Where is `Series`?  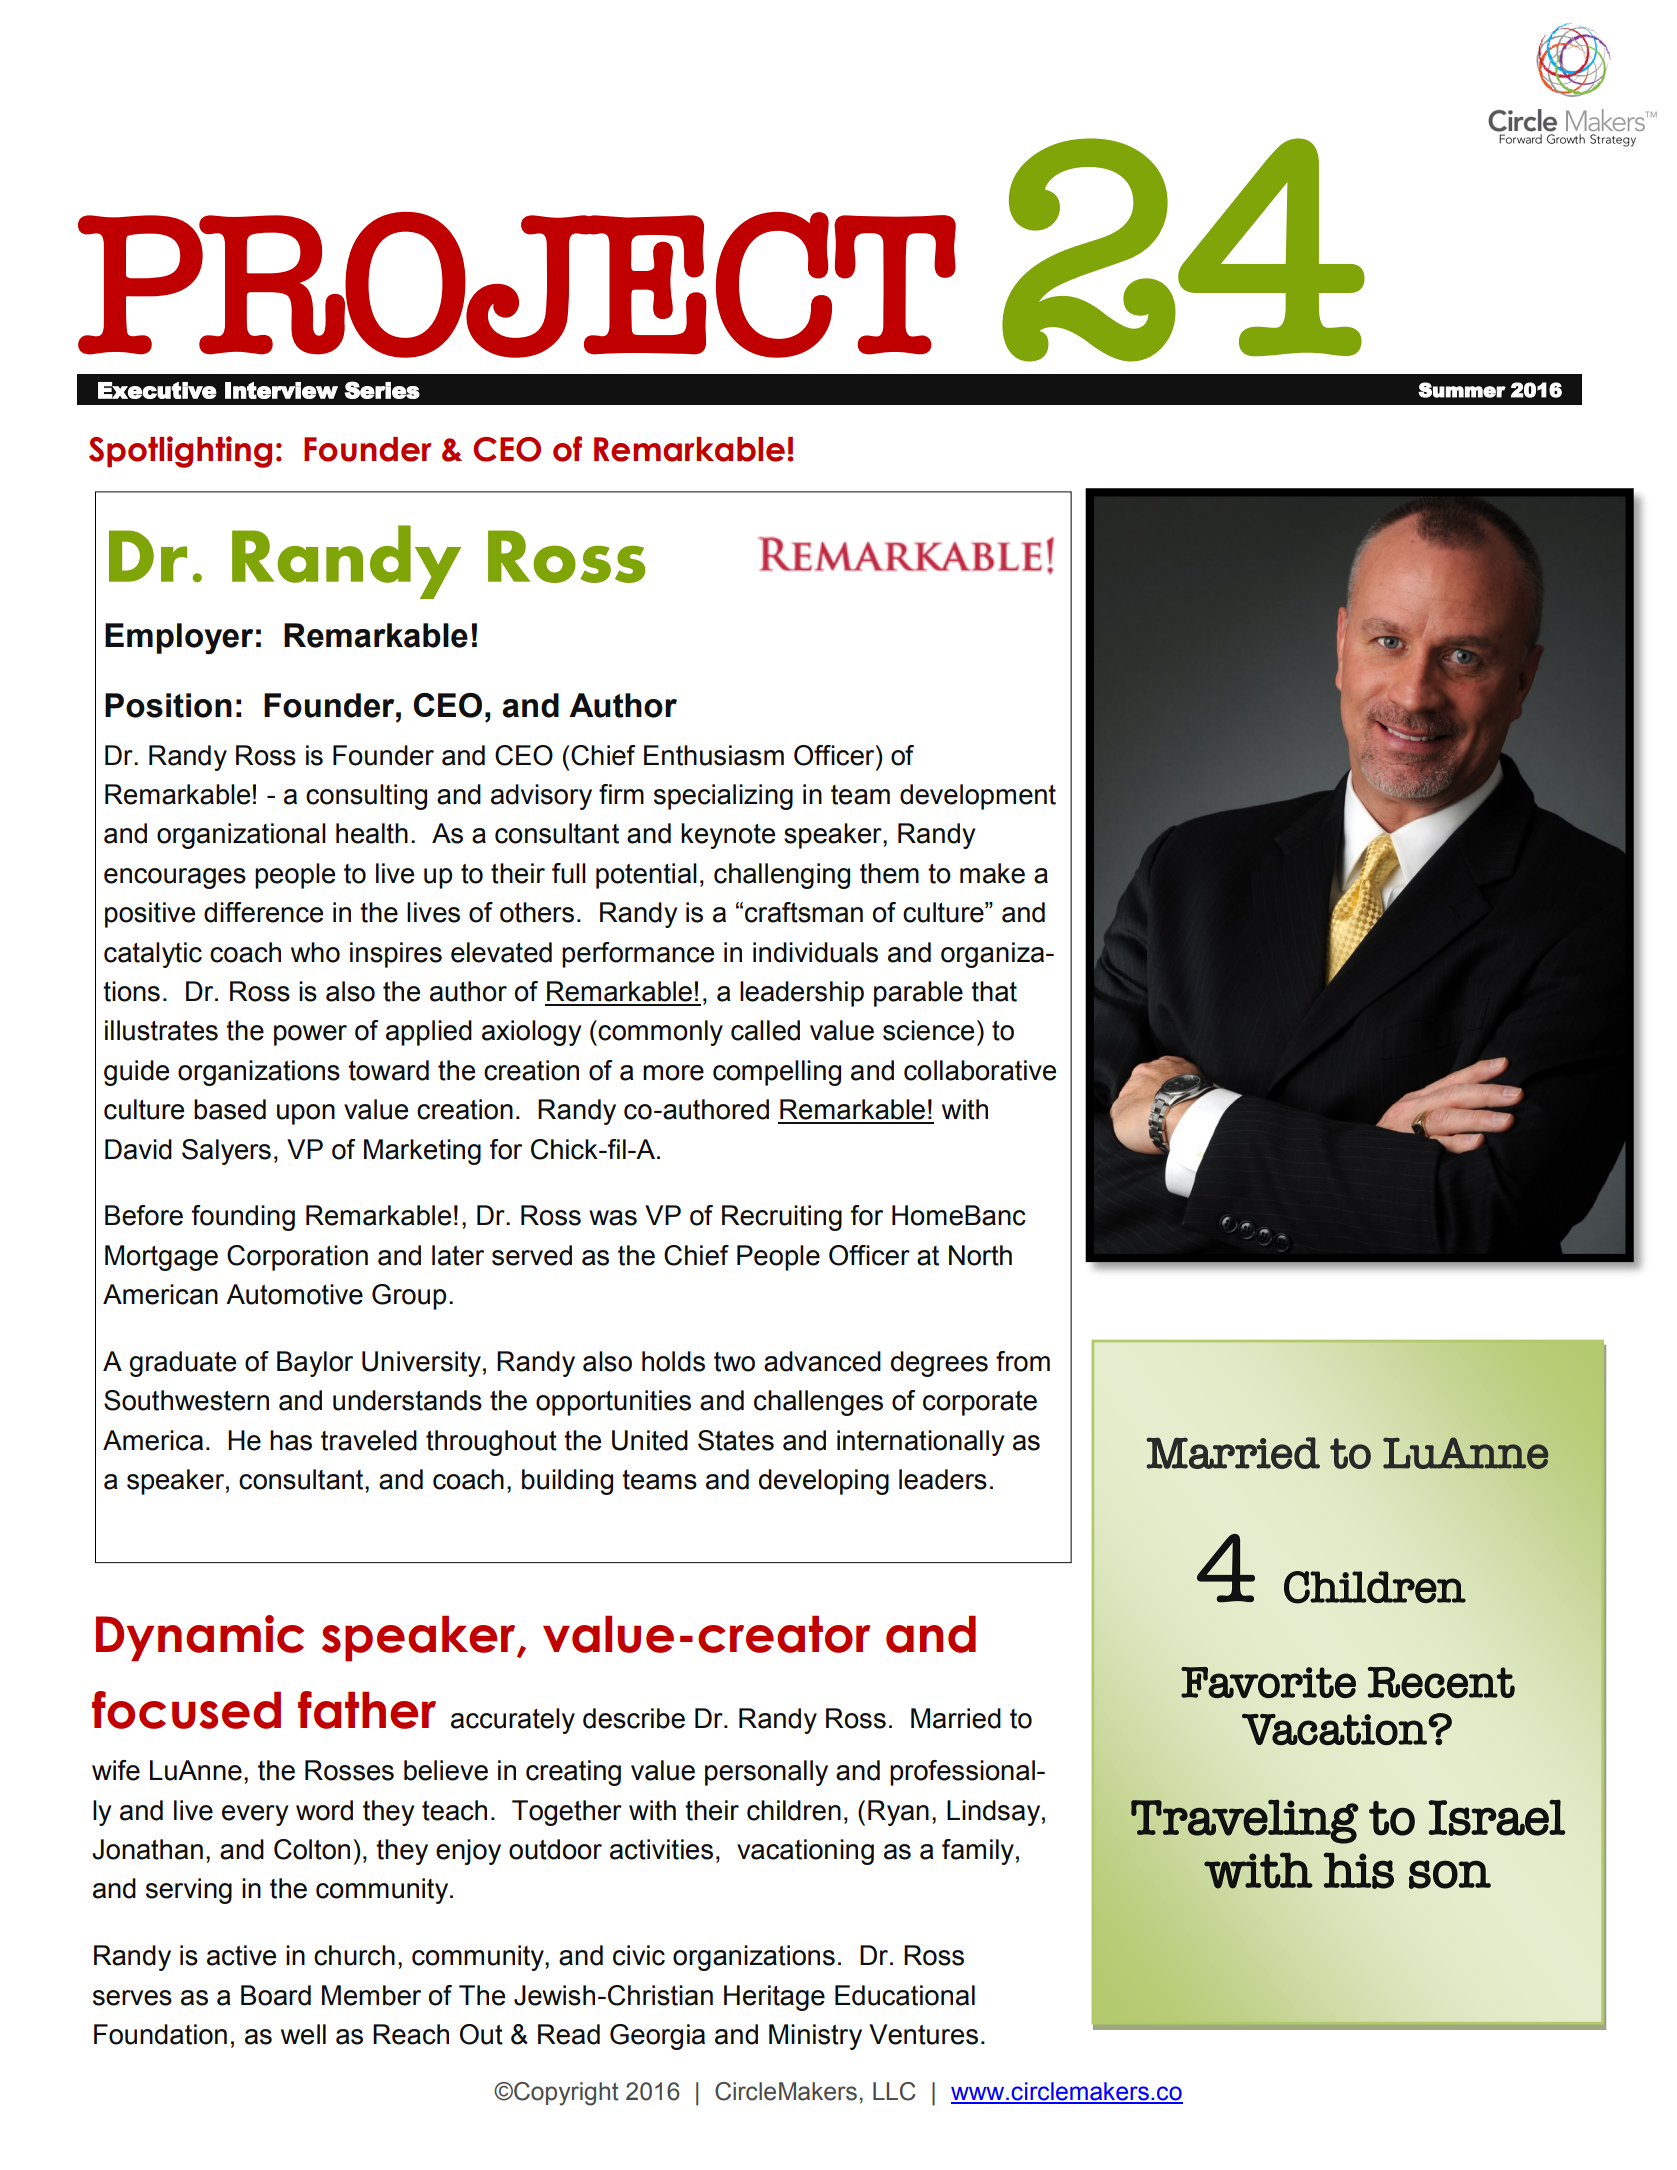 Series is located at coordinates (382, 390).
